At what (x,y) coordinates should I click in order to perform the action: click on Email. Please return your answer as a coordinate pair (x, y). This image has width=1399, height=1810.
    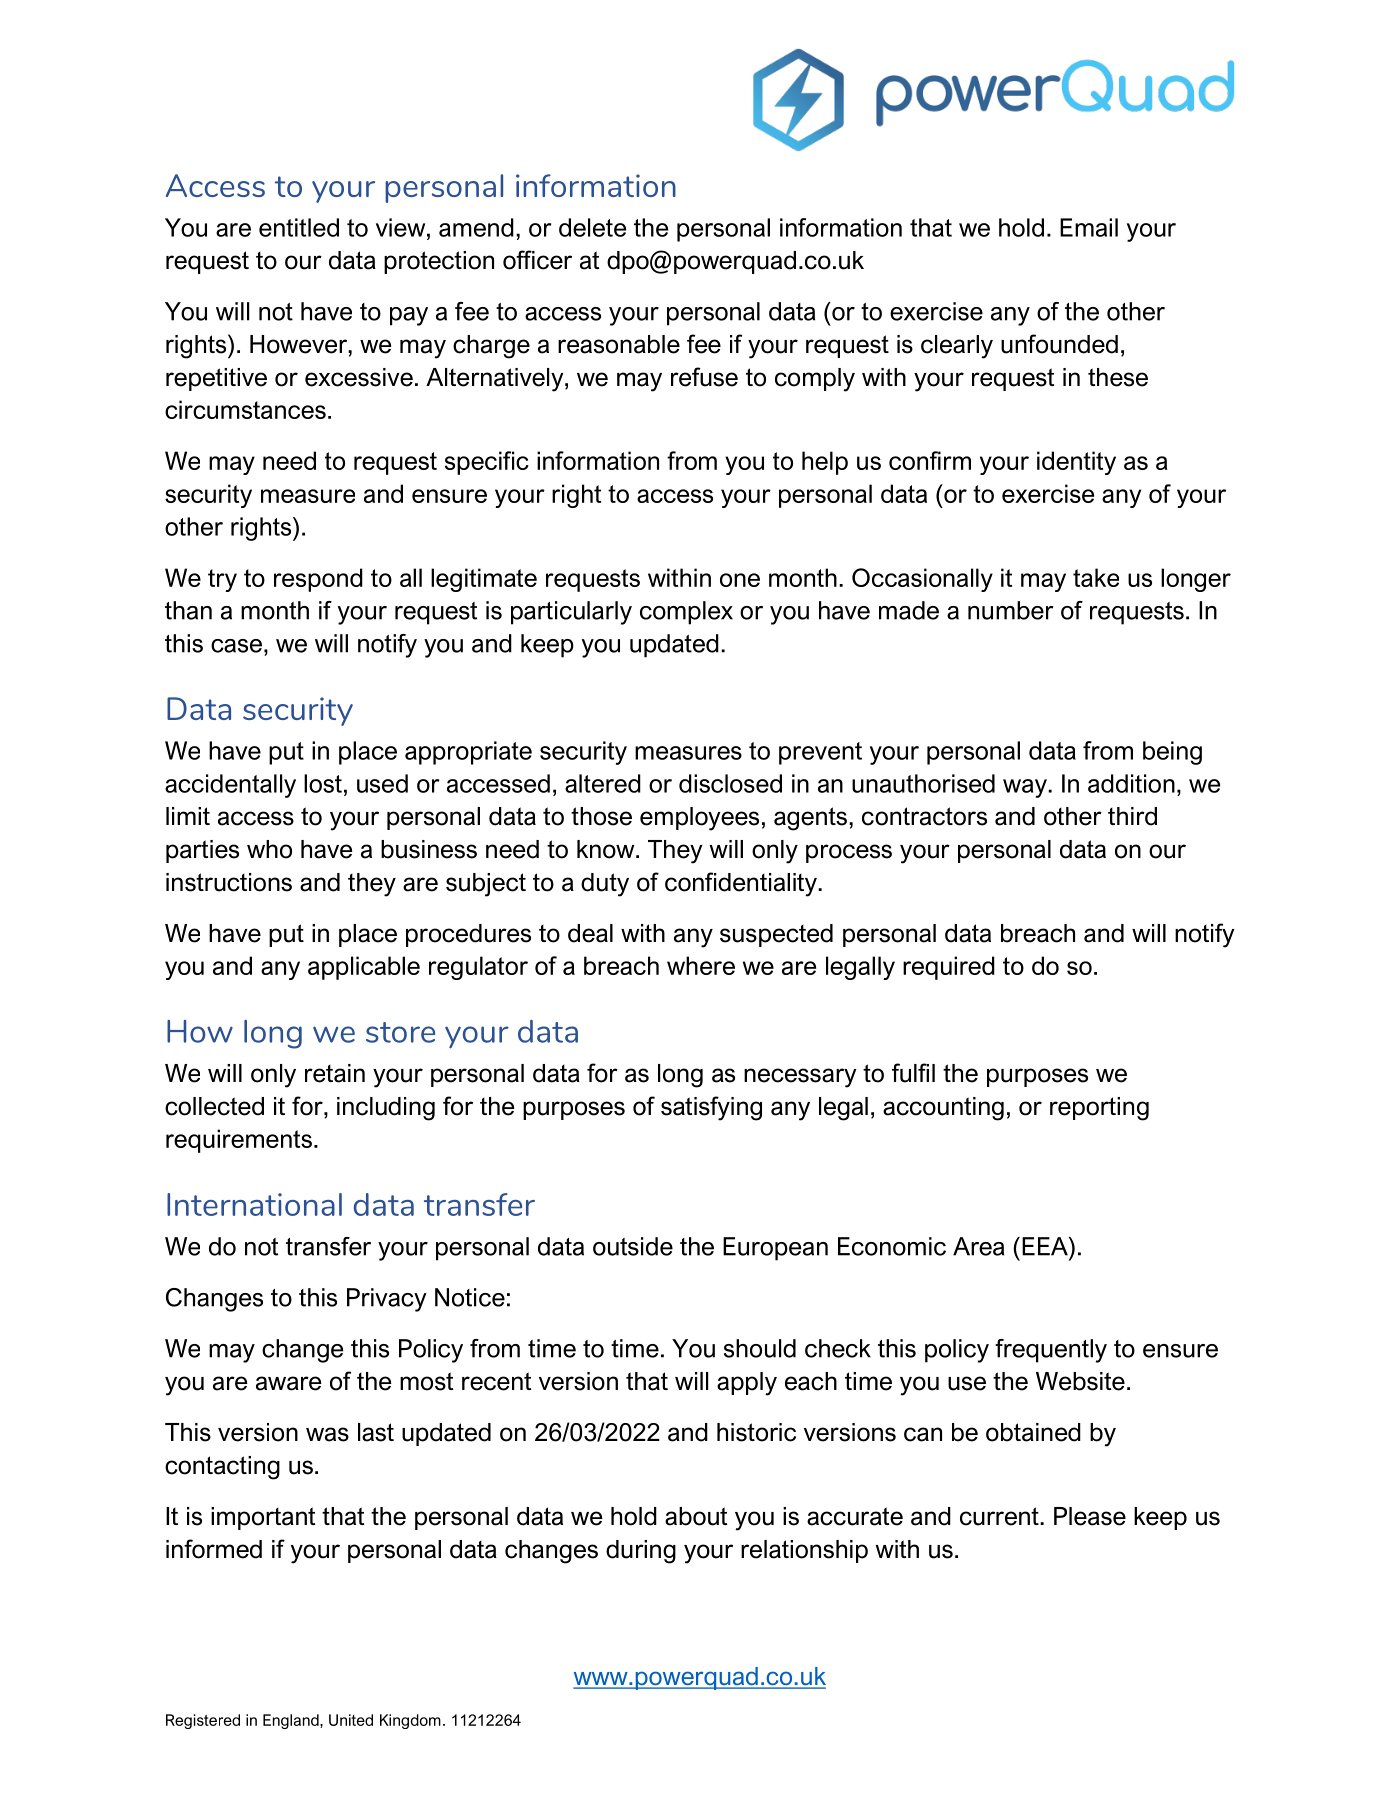
    Looking at the image, I should click on (1089, 227).
